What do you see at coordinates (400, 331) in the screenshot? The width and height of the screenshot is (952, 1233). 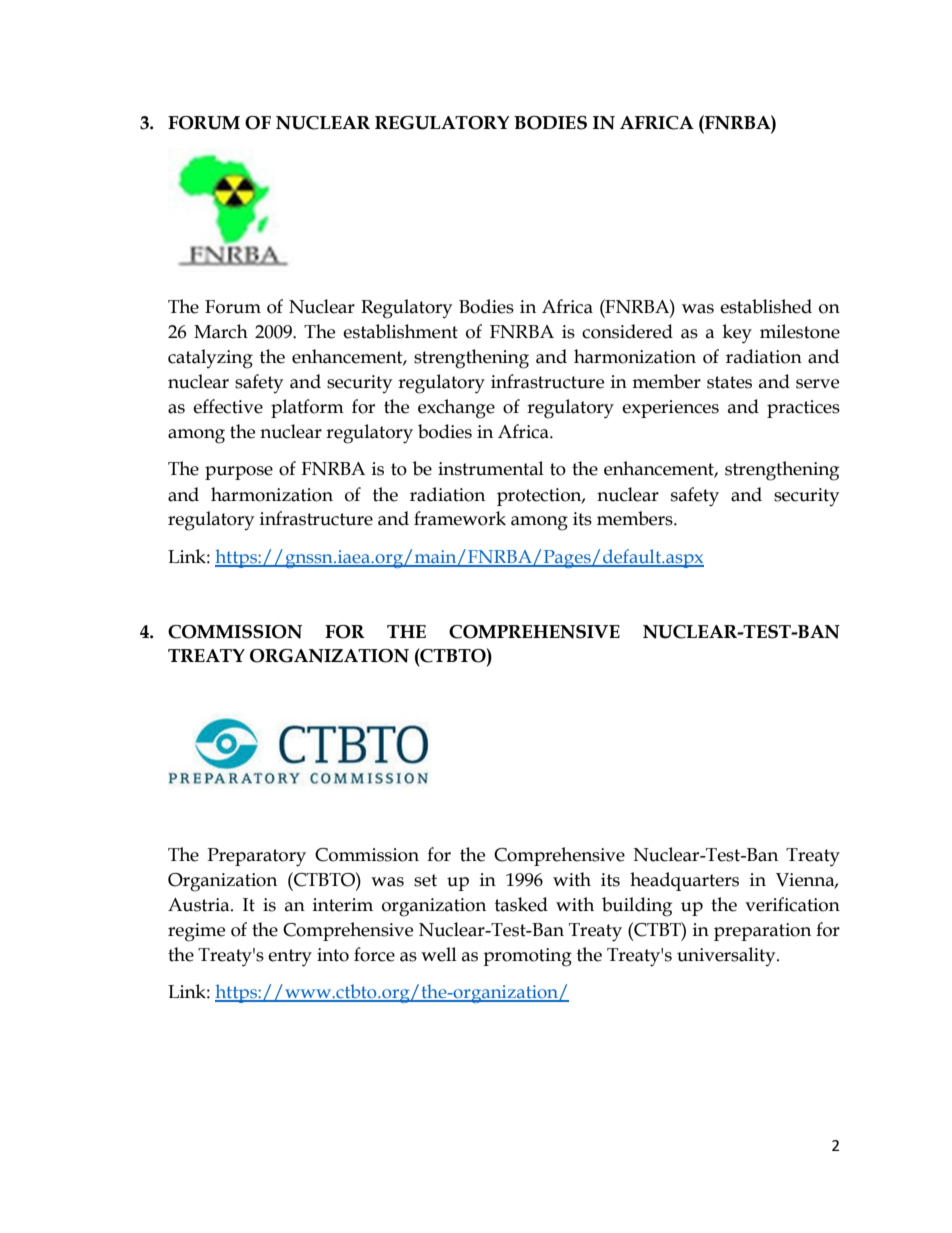 I see `establishment` at bounding box center [400, 331].
